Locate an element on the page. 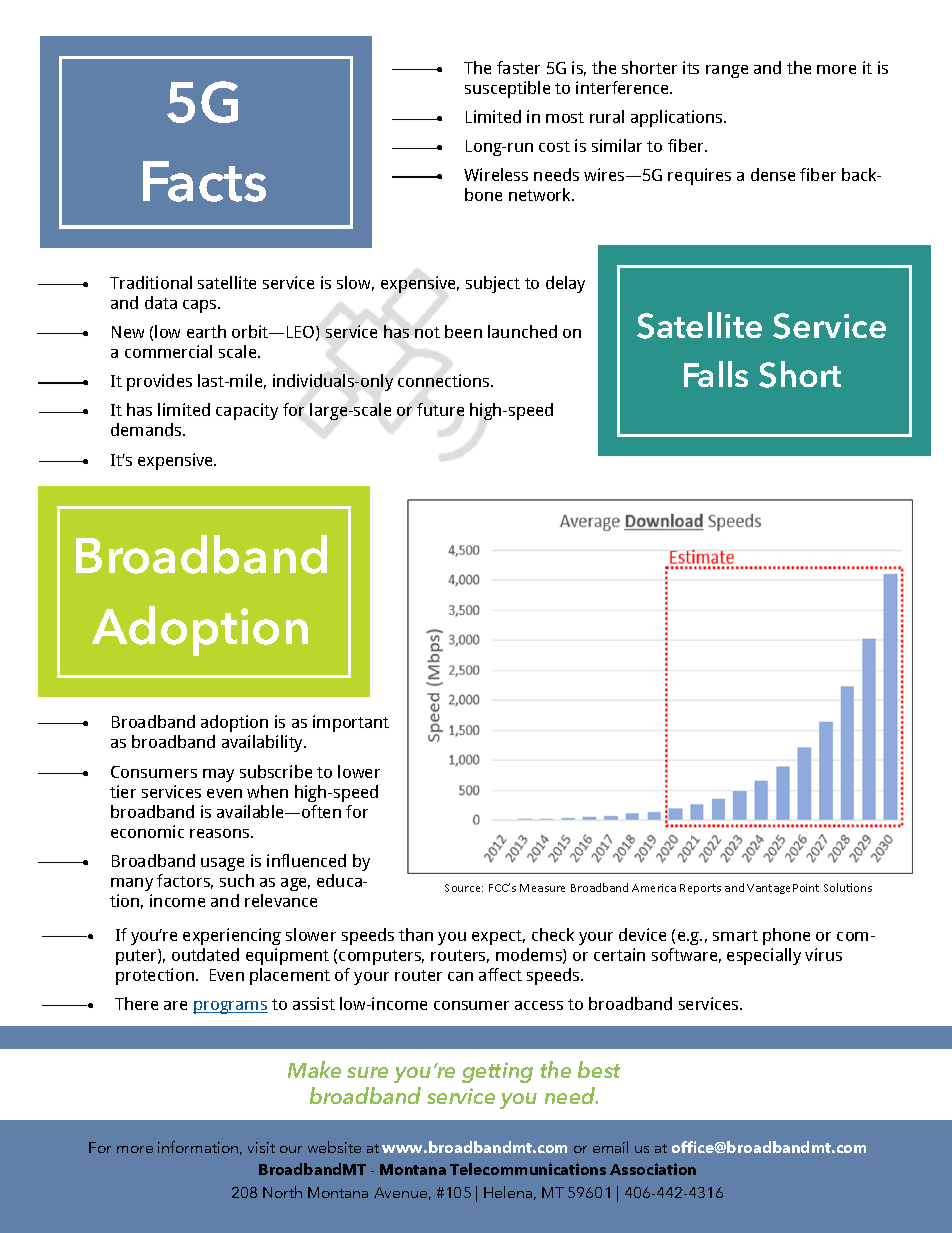  Falls is located at coordinates (716, 374).
